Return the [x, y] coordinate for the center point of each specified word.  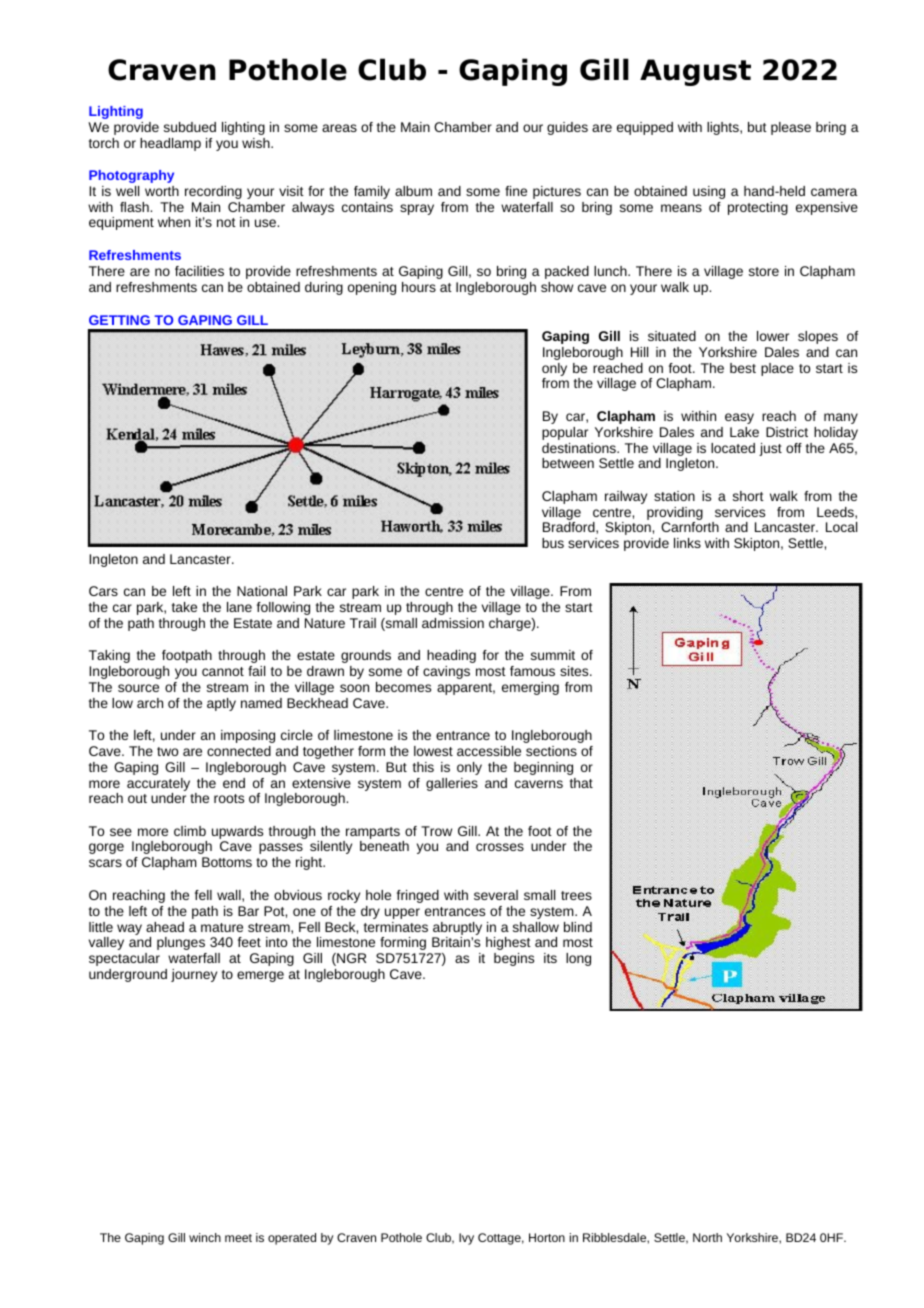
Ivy [466, 1239]
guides [567, 128]
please [791, 128]
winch [205, 1237]
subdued [190, 127]
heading [451, 656]
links [687, 543]
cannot [223, 671]
